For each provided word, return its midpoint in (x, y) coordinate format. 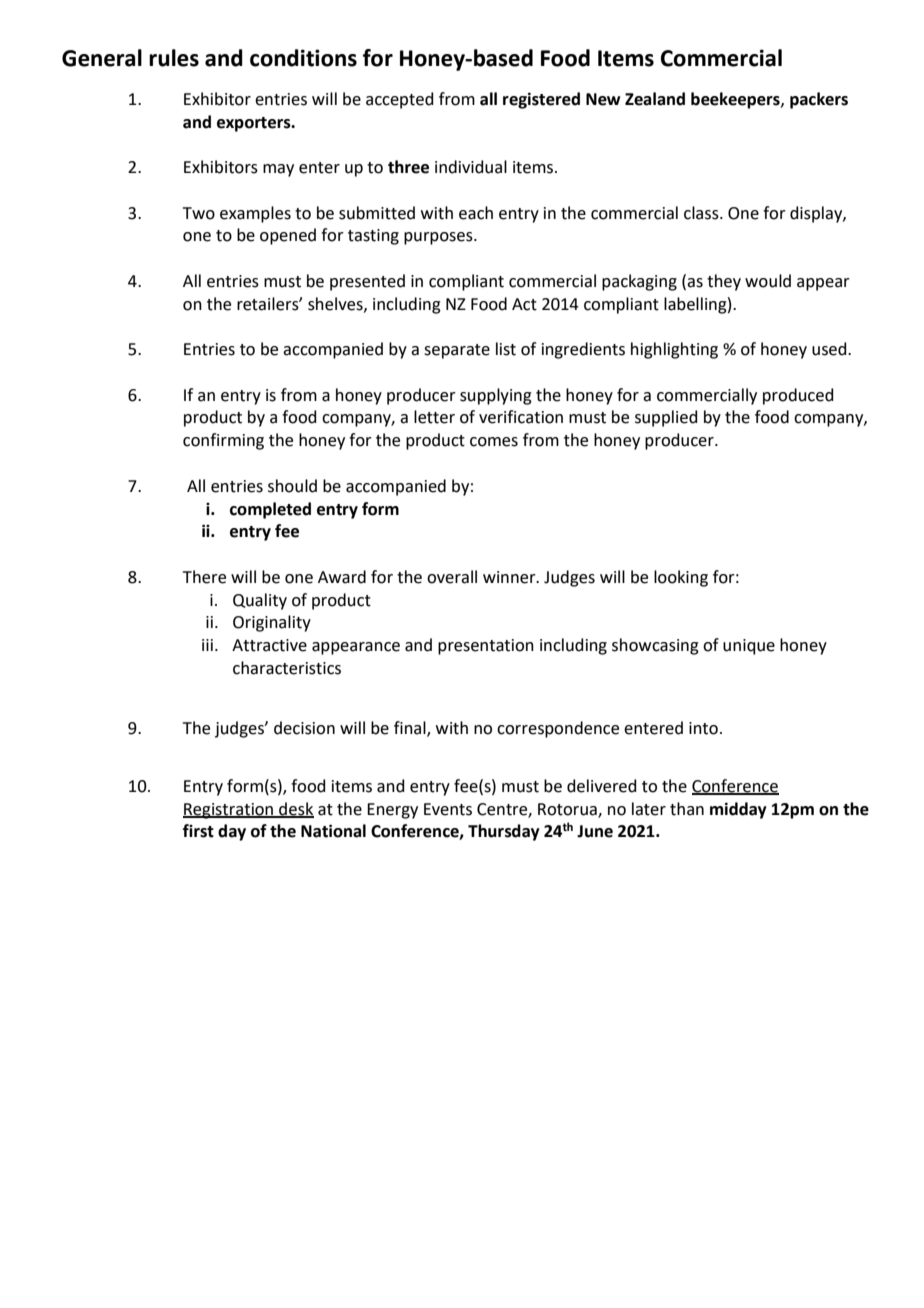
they (724, 282)
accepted (400, 100)
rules (174, 58)
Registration (229, 811)
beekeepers (736, 100)
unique (749, 647)
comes (494, 442)
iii (207, 645)
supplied (666, 418)
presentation (486, 647)
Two (199, 213)
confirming (223, 441)
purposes (439, 238)
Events (448, 809)
